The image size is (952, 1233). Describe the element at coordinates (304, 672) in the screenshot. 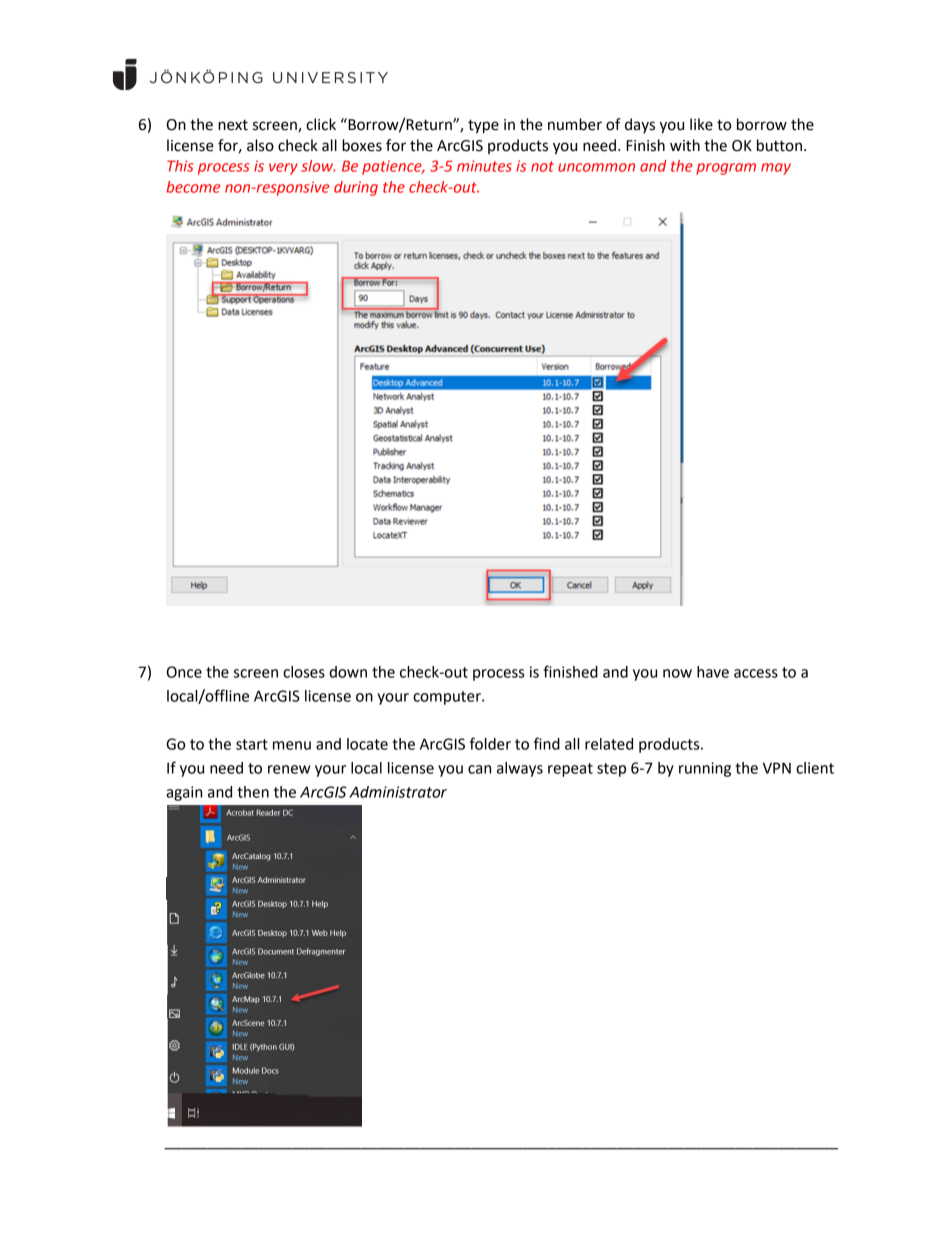

I see `closes` at that location.
